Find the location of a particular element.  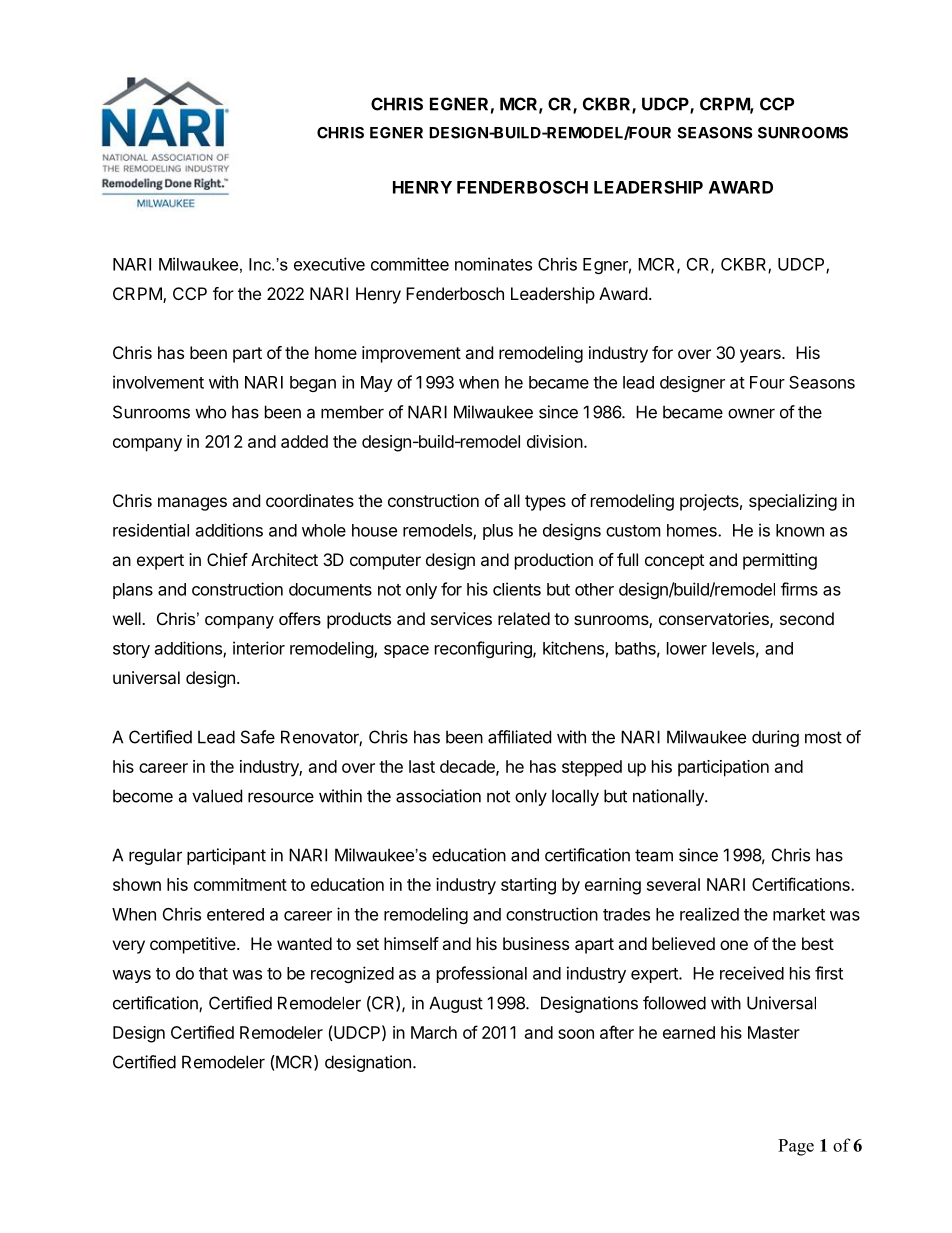

Safe is located at coordinates (258, 737).
